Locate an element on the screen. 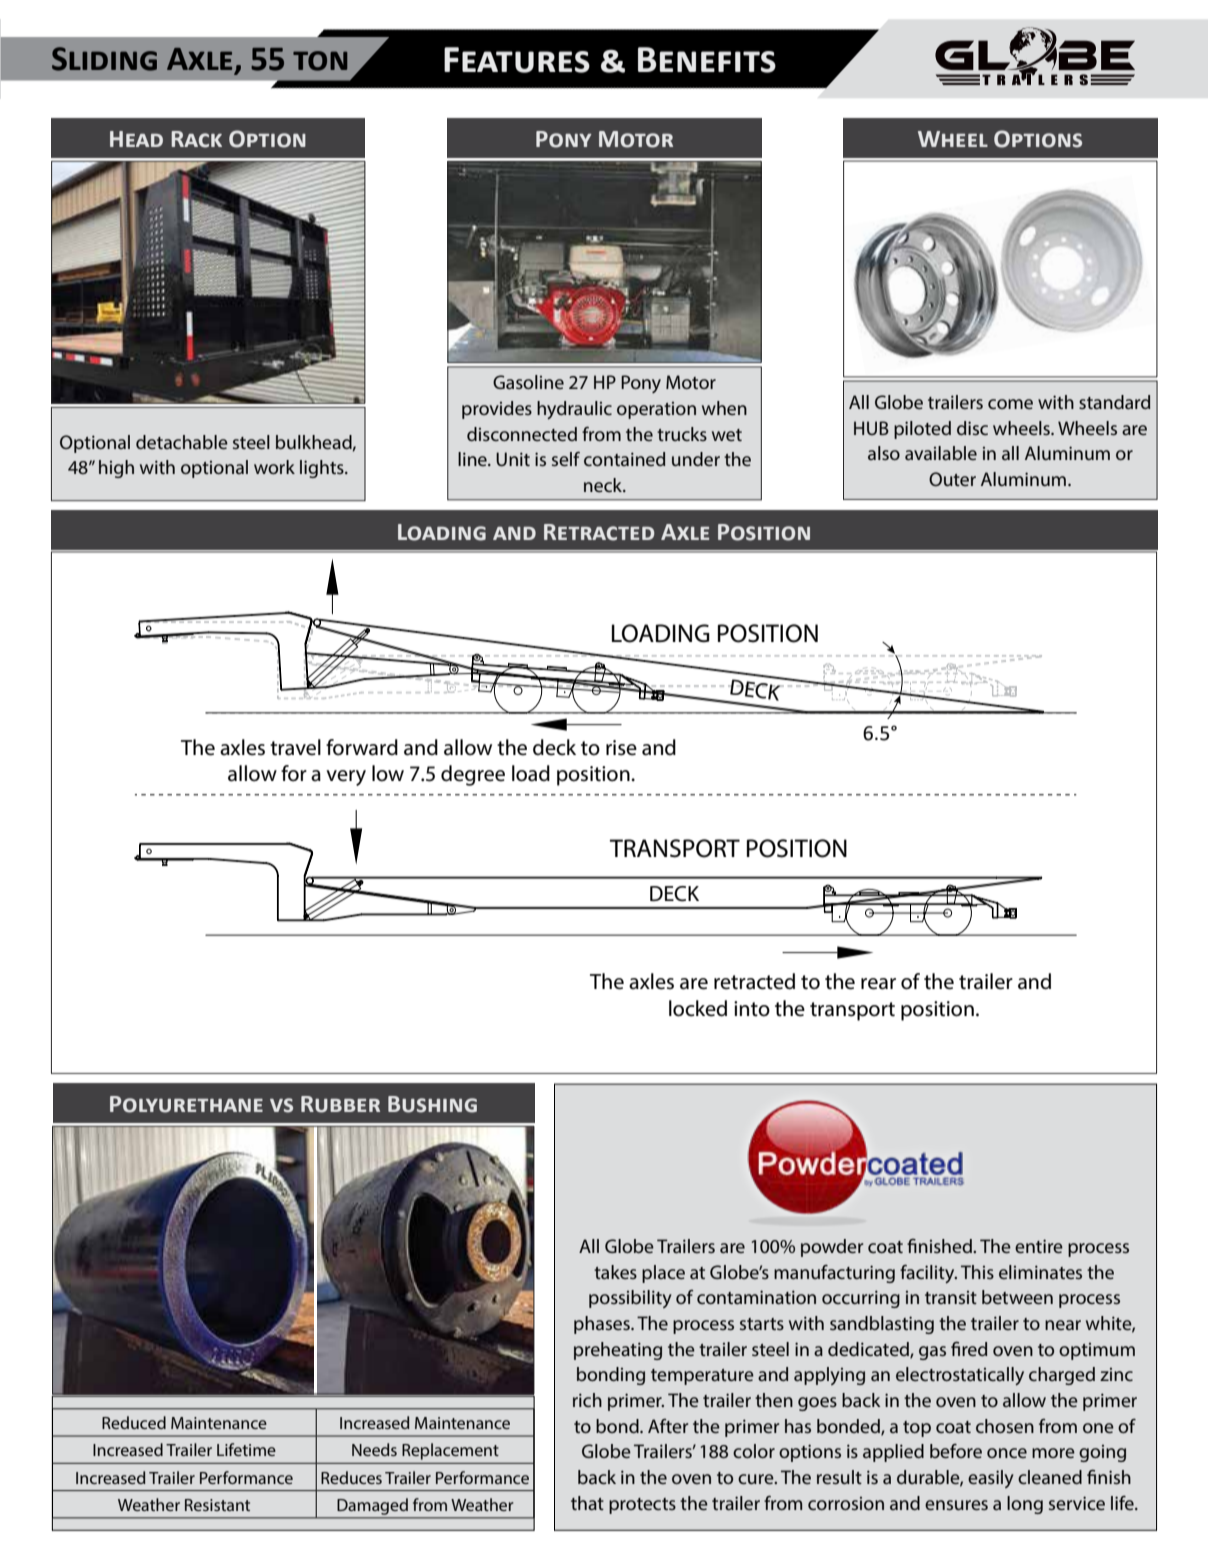  that is located at coordinates (587, 1503).
